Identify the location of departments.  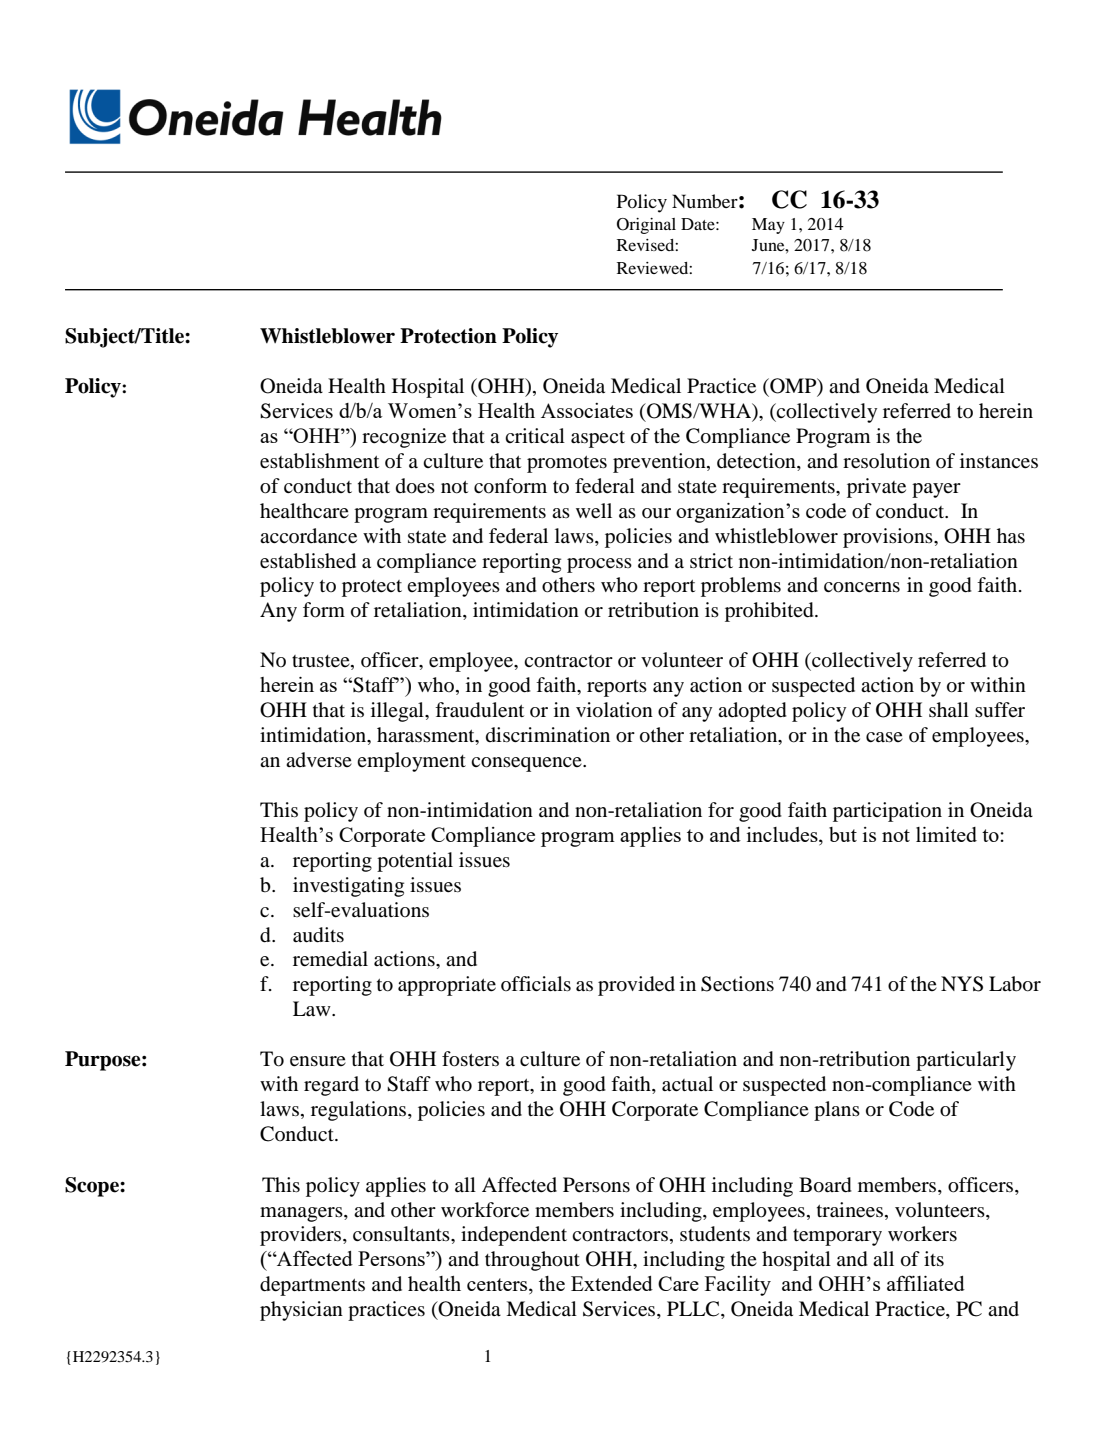
(312, 1286).
